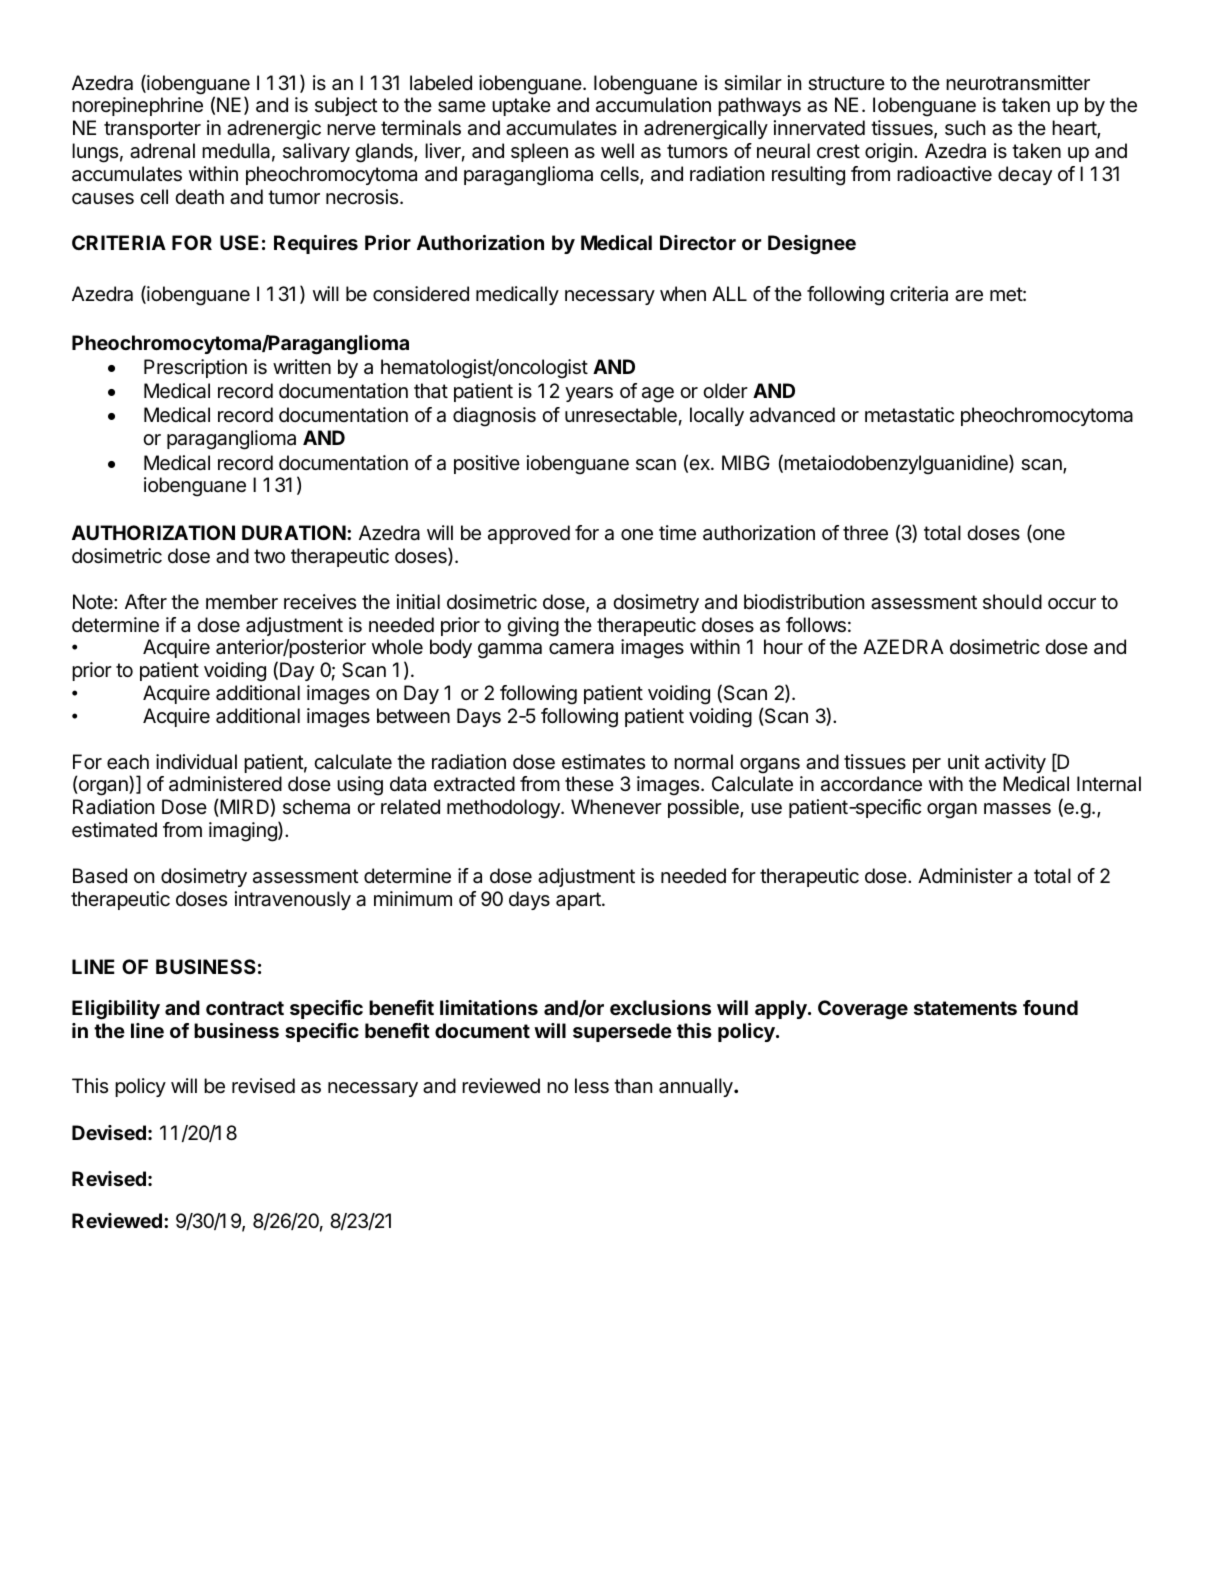 This screenshot has height=1573, width=1215. I want to click on accumulation, so click(653, 105).
